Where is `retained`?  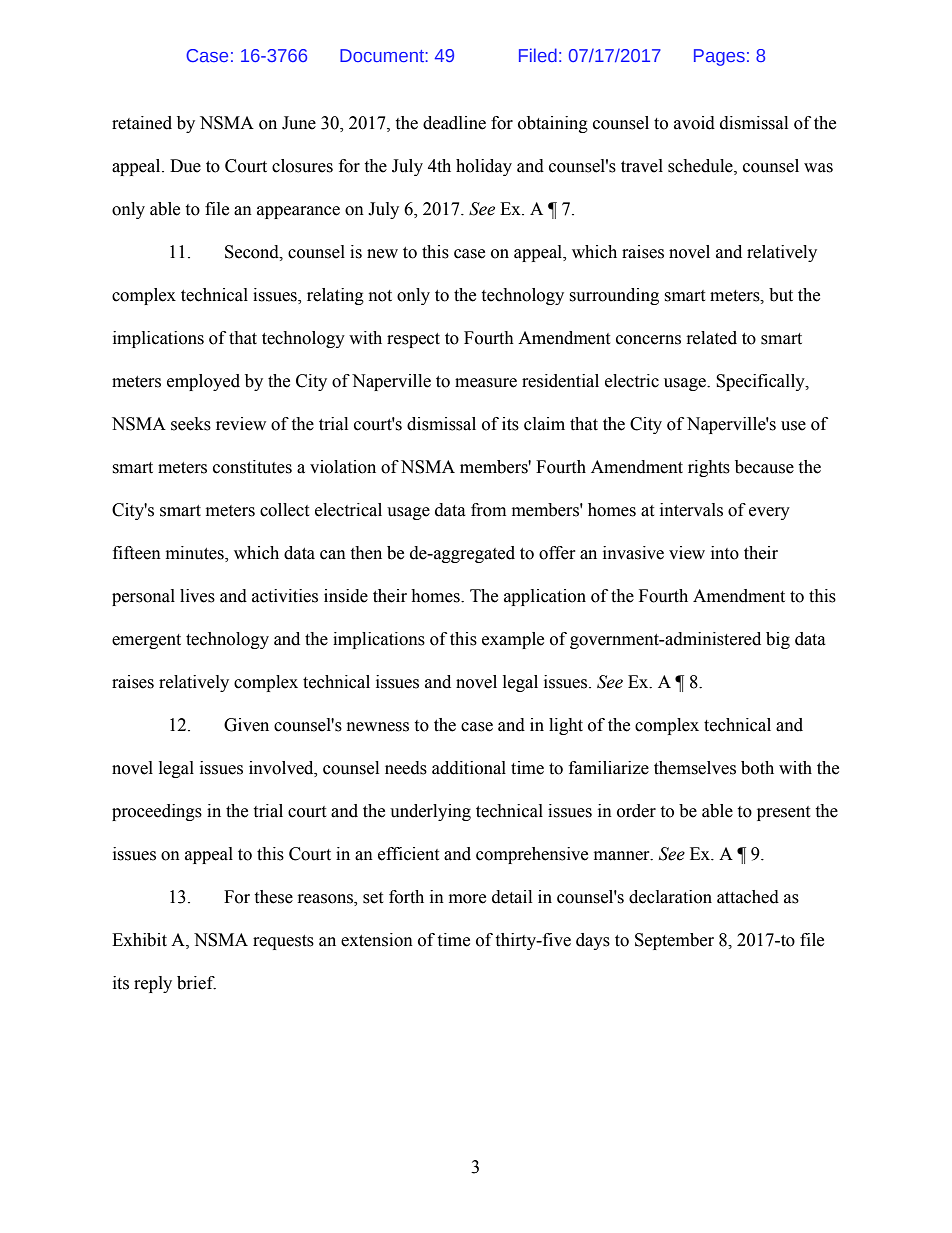 retained is located at coordinates (142, 123).
